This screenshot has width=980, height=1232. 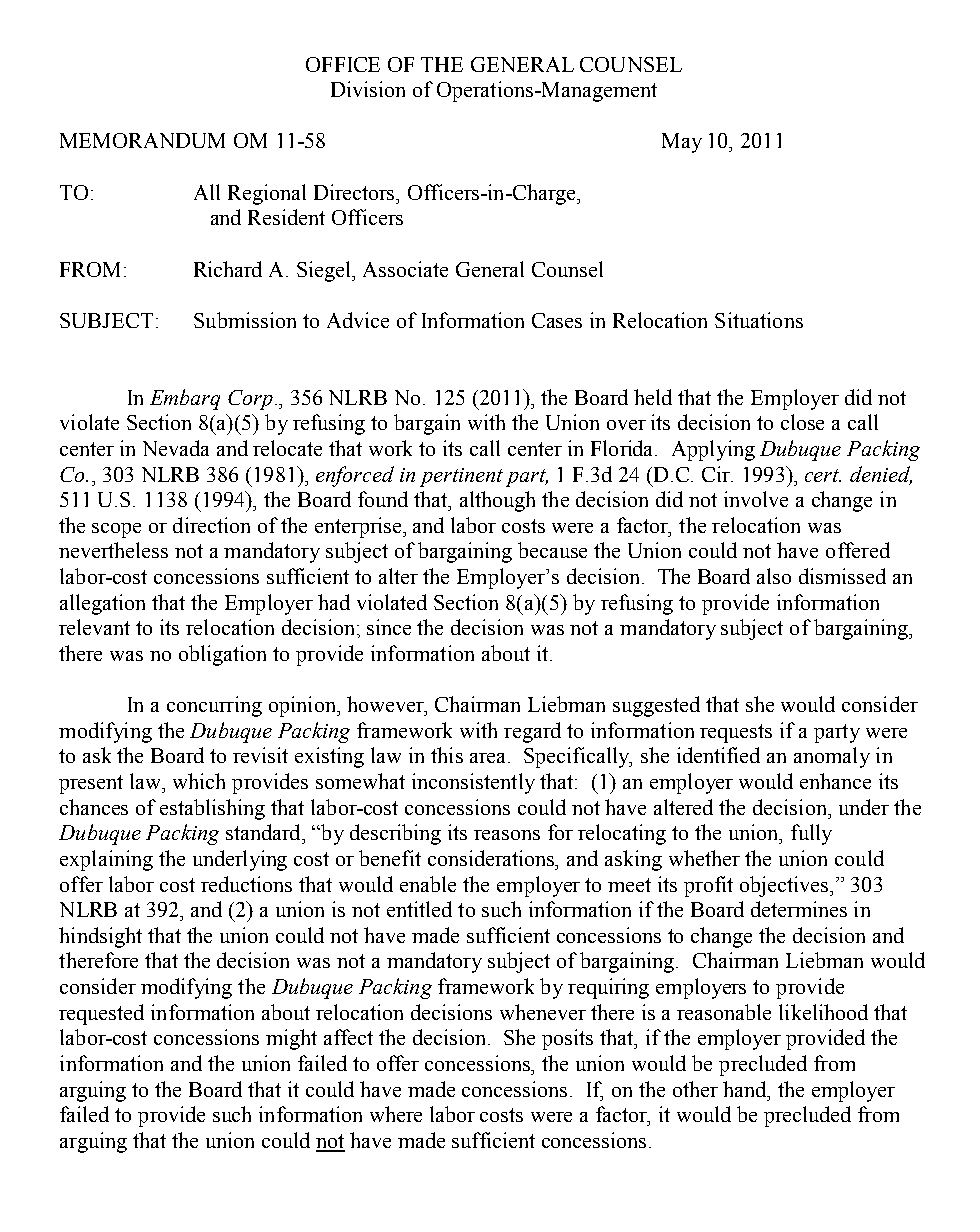 What do you see at coordinates (212, 809) in the screenshot?
I see `establishing` at bounding box center [212, 809].
